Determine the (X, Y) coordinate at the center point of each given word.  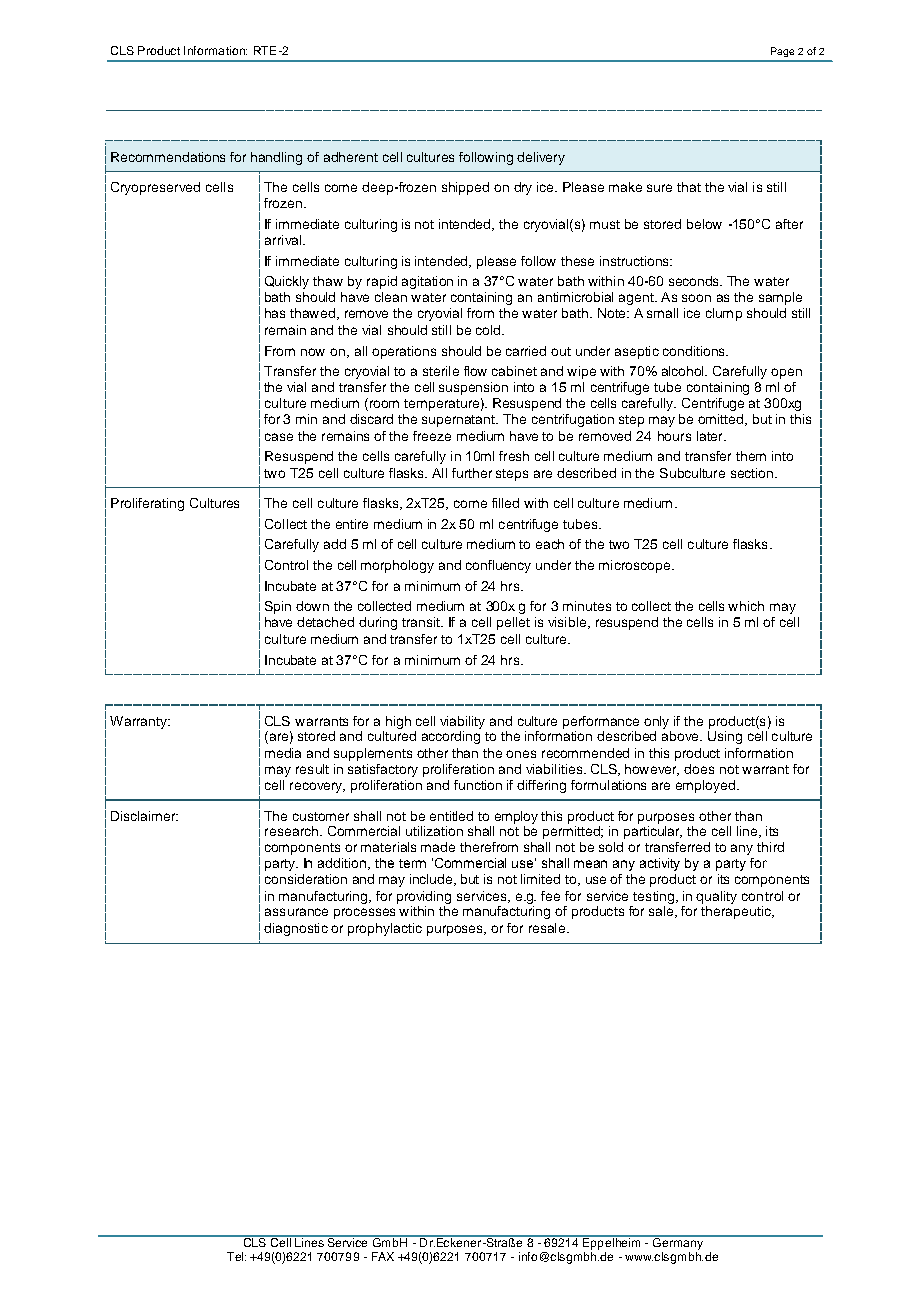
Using (725, 737)
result (312, 769)
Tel (236, 1256)
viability (462, 722)
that (689, 187)
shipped (465, 188)
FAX (383, 1256)
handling (276, 158)
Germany (677, 1242)
